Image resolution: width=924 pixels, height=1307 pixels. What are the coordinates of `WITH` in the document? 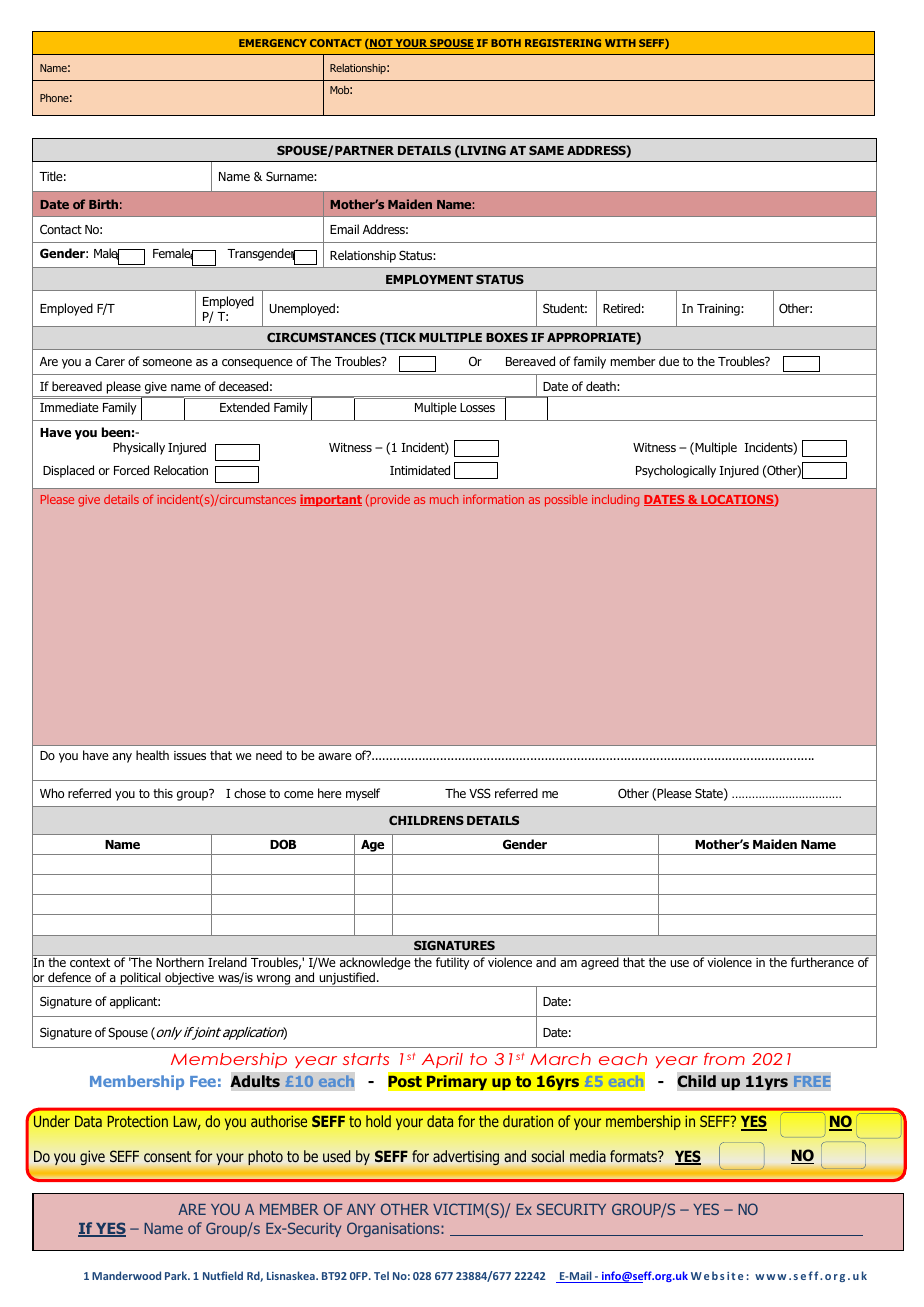 It's located at (620, 43).
